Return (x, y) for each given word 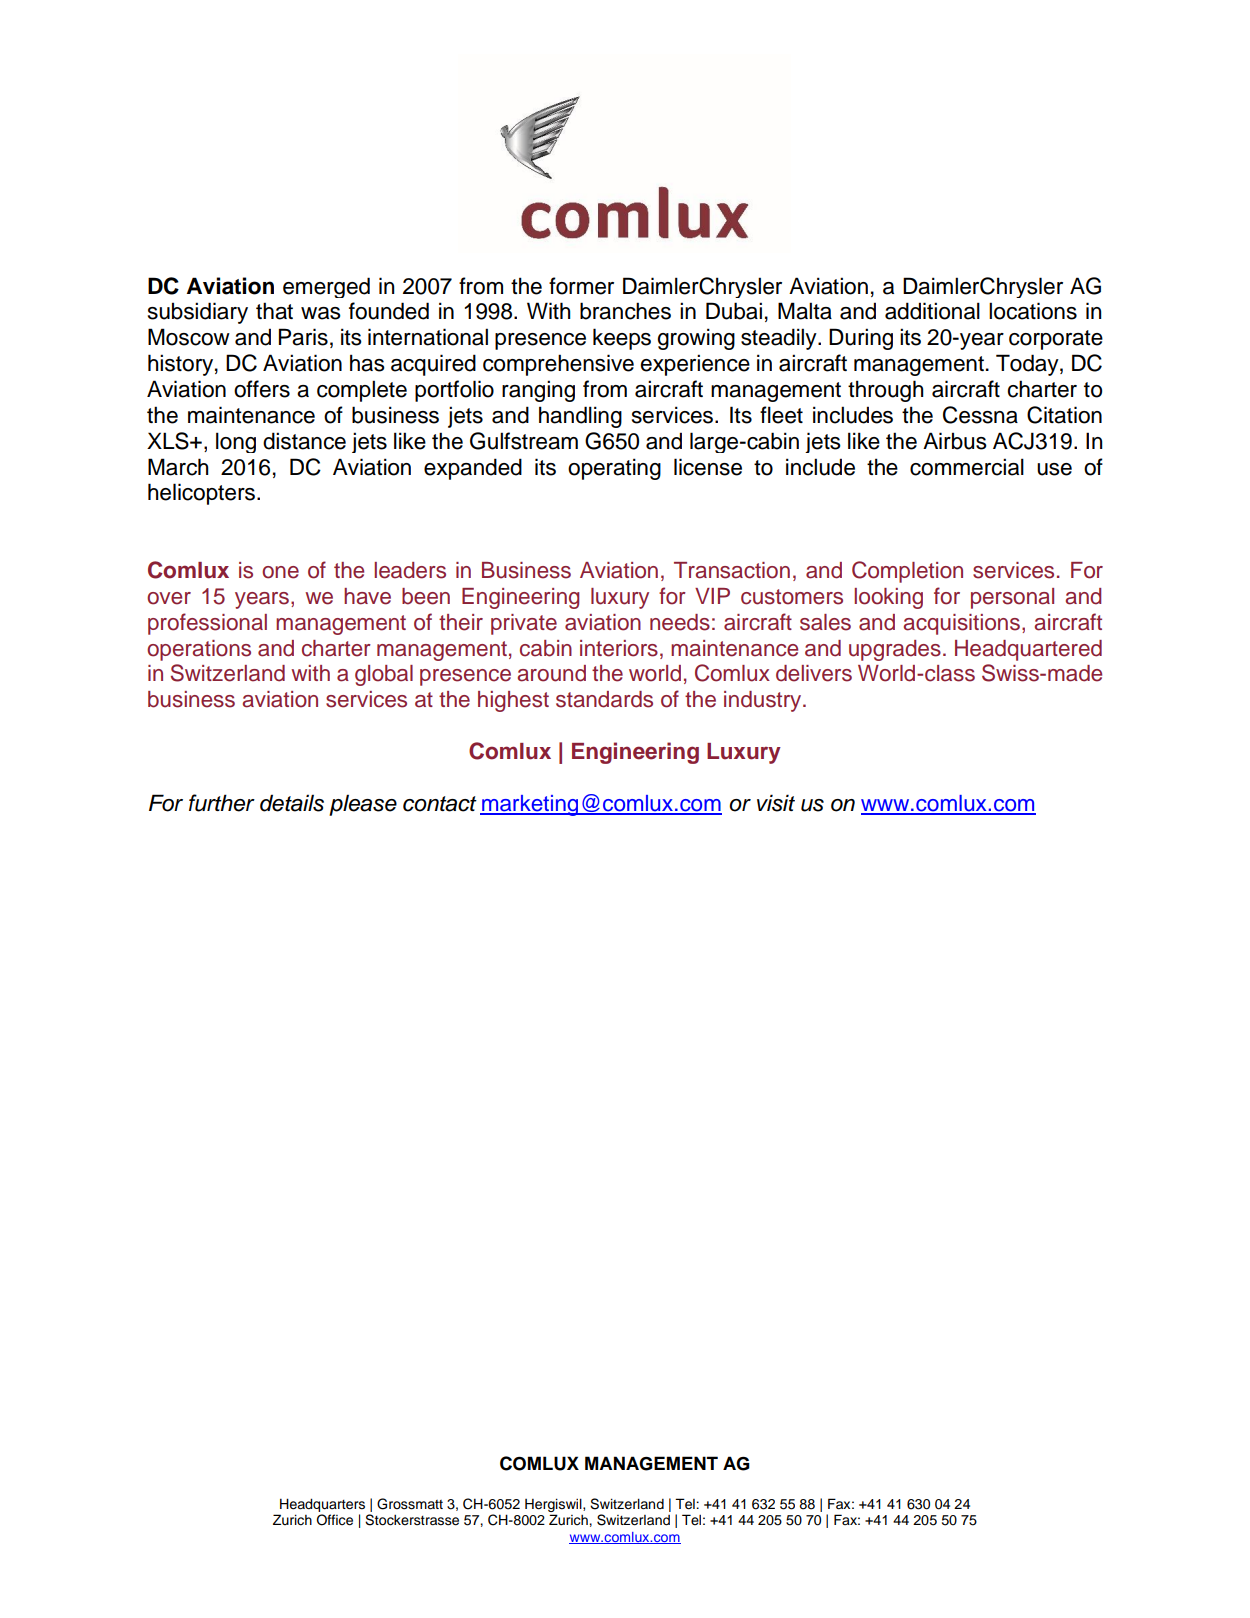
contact (440, 804)
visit (776, 803)
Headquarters (322, 1505)
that (274, 311)
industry (764, 701)
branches (625, 311)
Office (335, 1520)
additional (932, 311)
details (292, 803)
